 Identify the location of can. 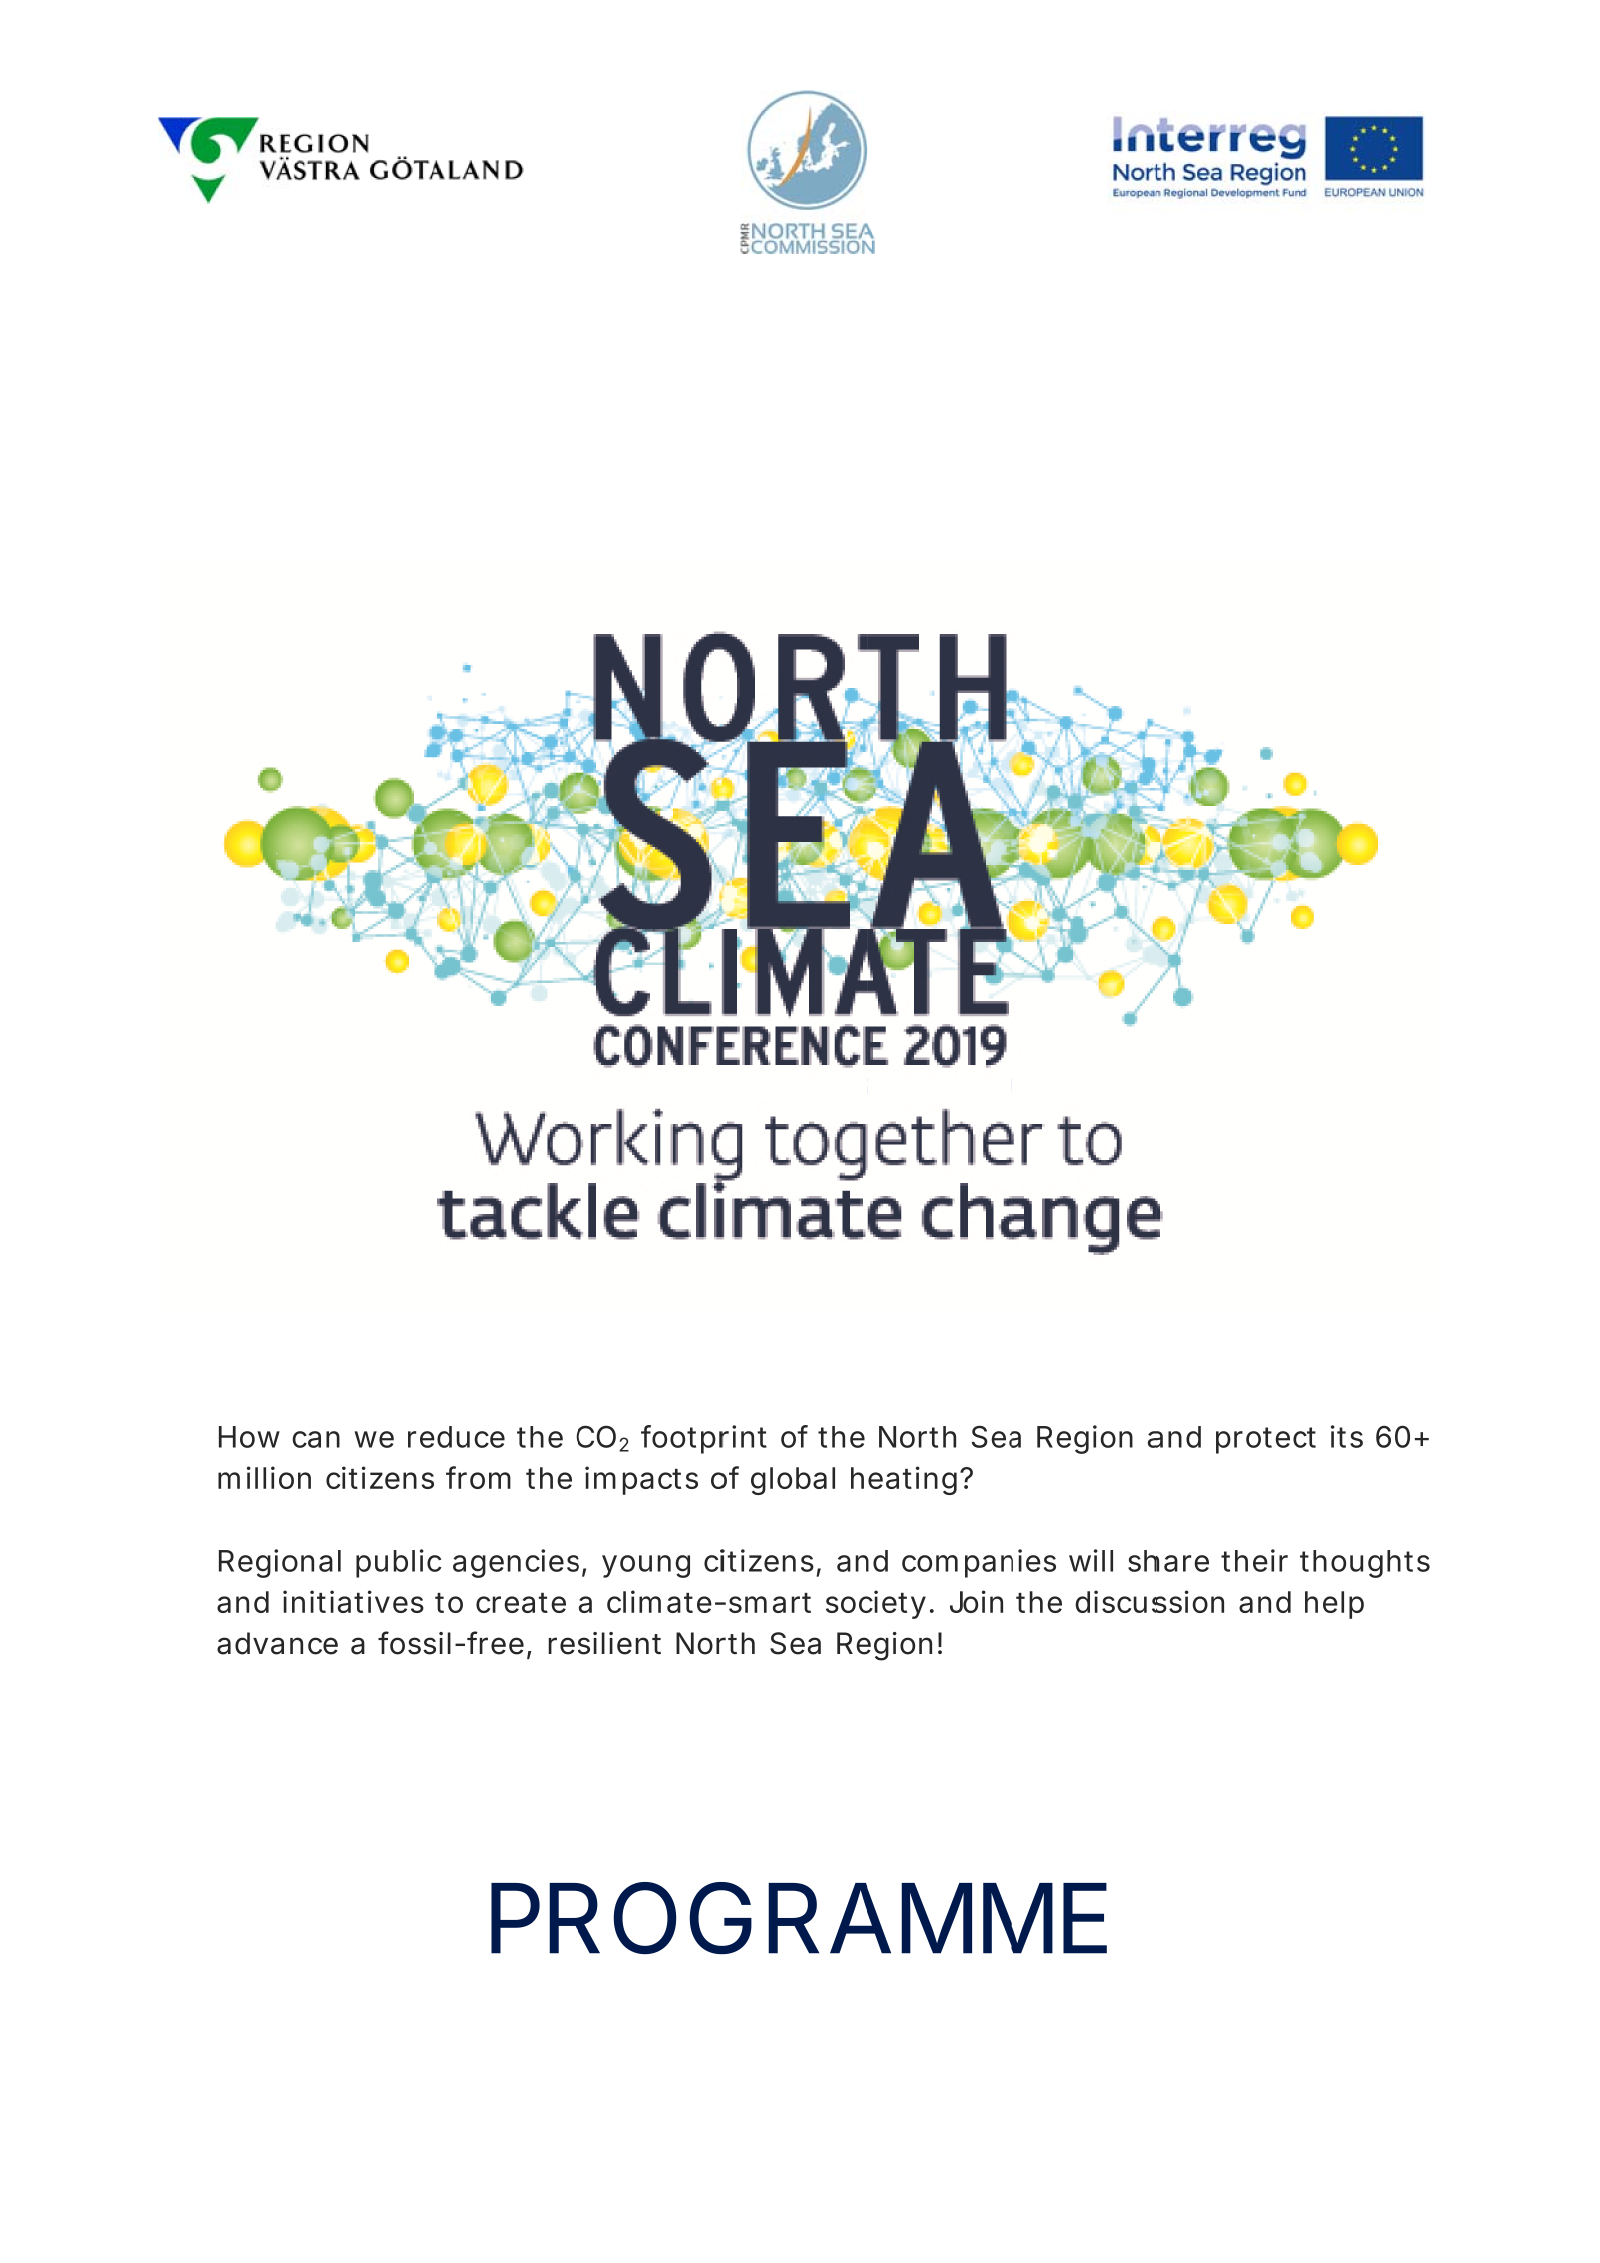
(316, 1439).
